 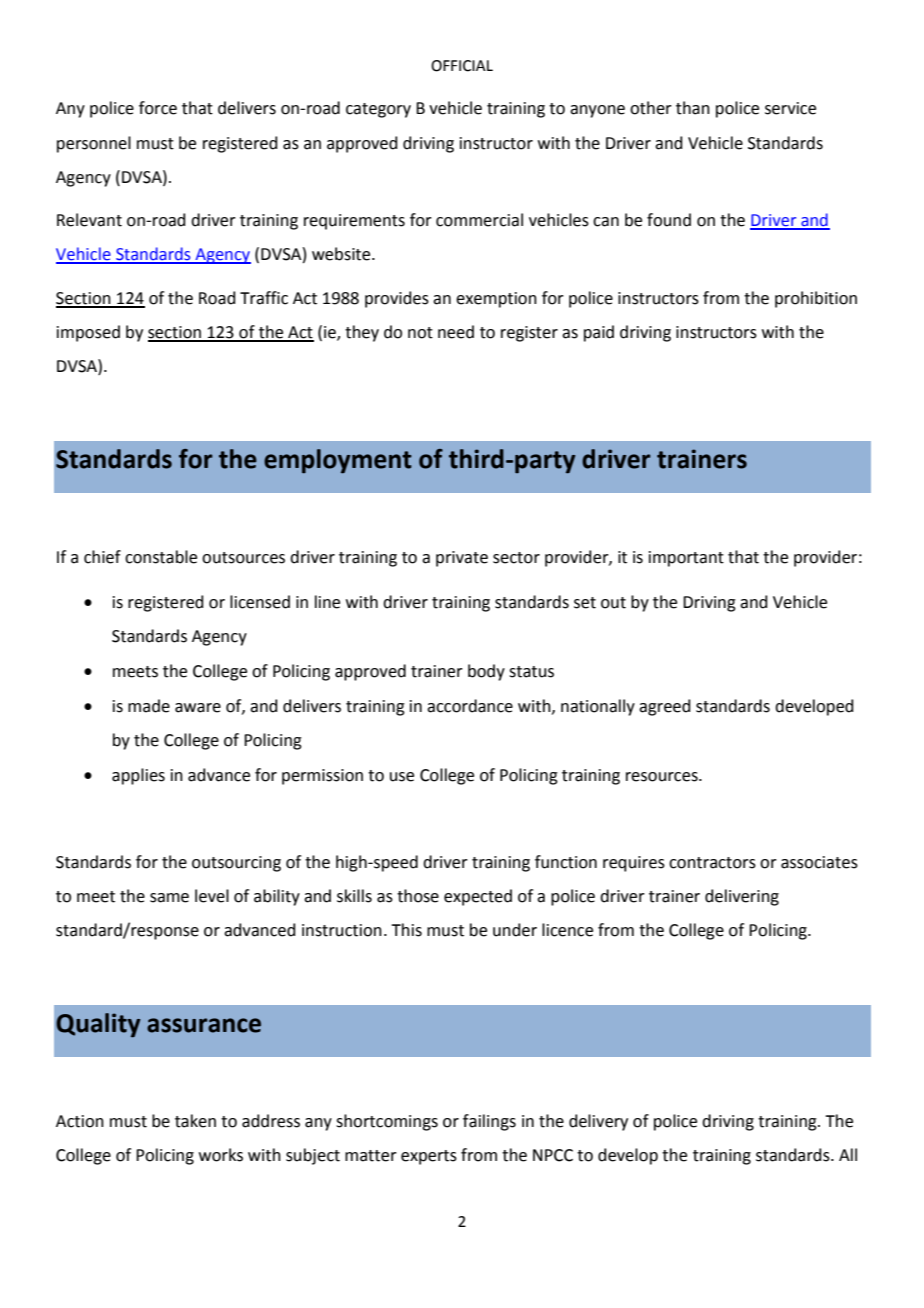 What do you see at coordinates (158, 108) in the page?
I see `force` at bounding box center [158, 108].
